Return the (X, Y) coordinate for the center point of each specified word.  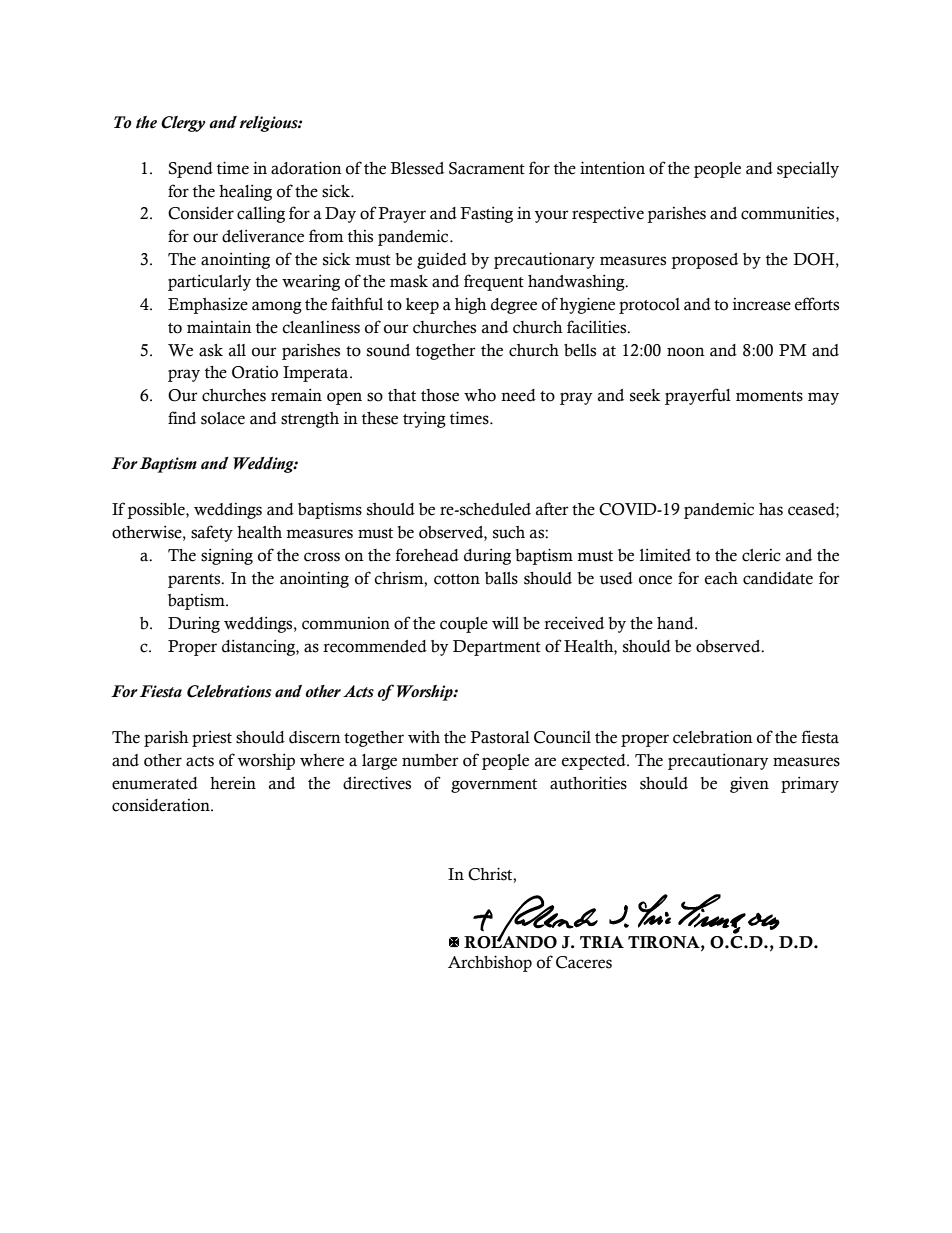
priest (212, 738)
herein (233, 783)
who (480, 395)
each (721, 578)
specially (808, 169)
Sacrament (487, 168)
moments (769, 396)
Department (497, 648)
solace (223, 418)
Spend (191, 170)
